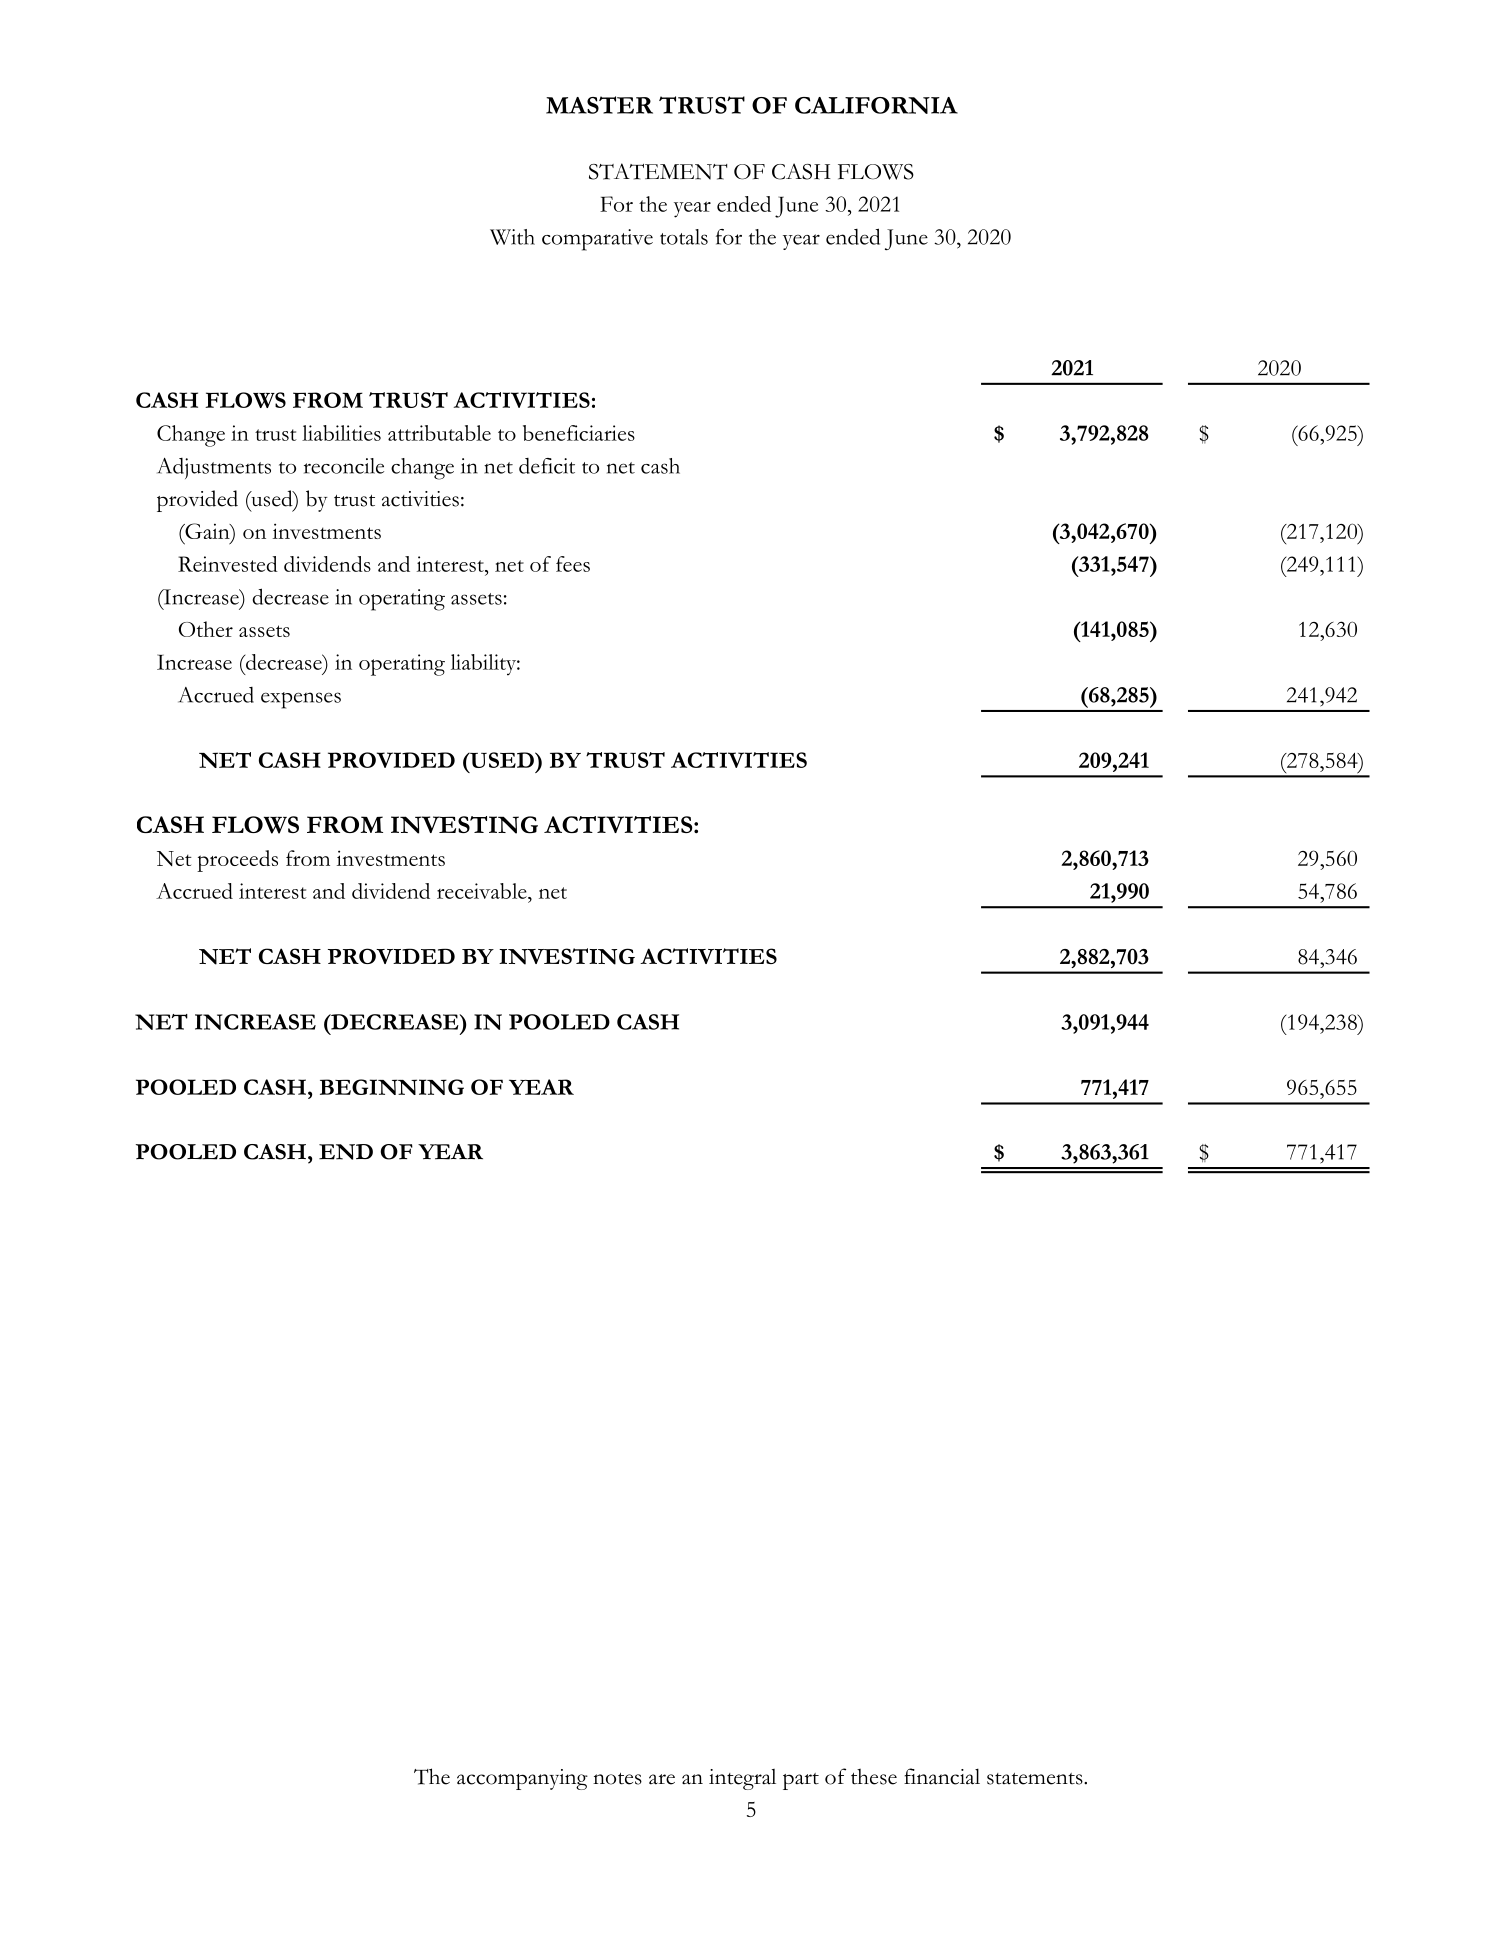  Describe the element at coordinates (522, 1779) in the screenshot. I see `accompanying` at that location.
